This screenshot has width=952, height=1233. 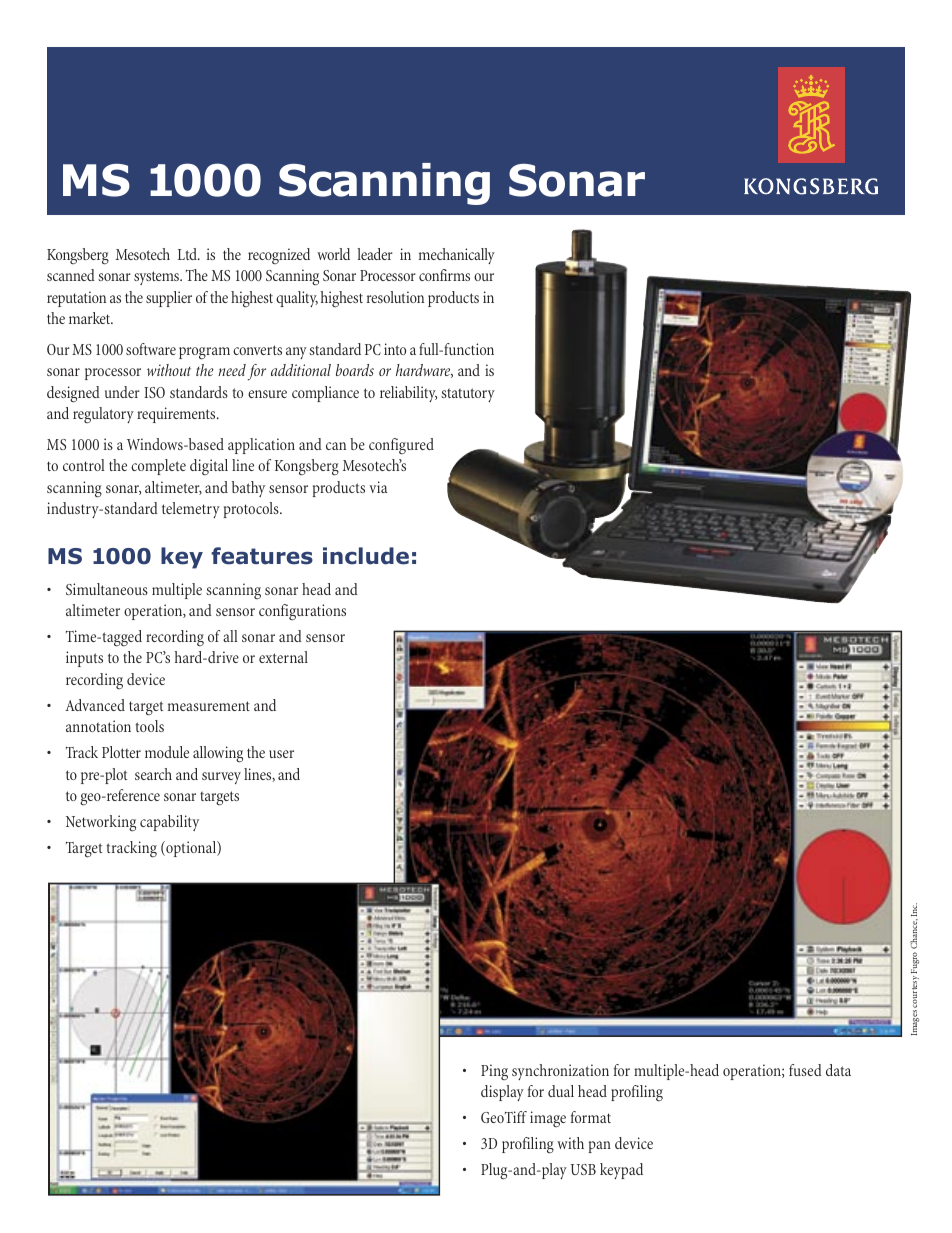 I want to click on Ping, so click(x=494, y=1072).
